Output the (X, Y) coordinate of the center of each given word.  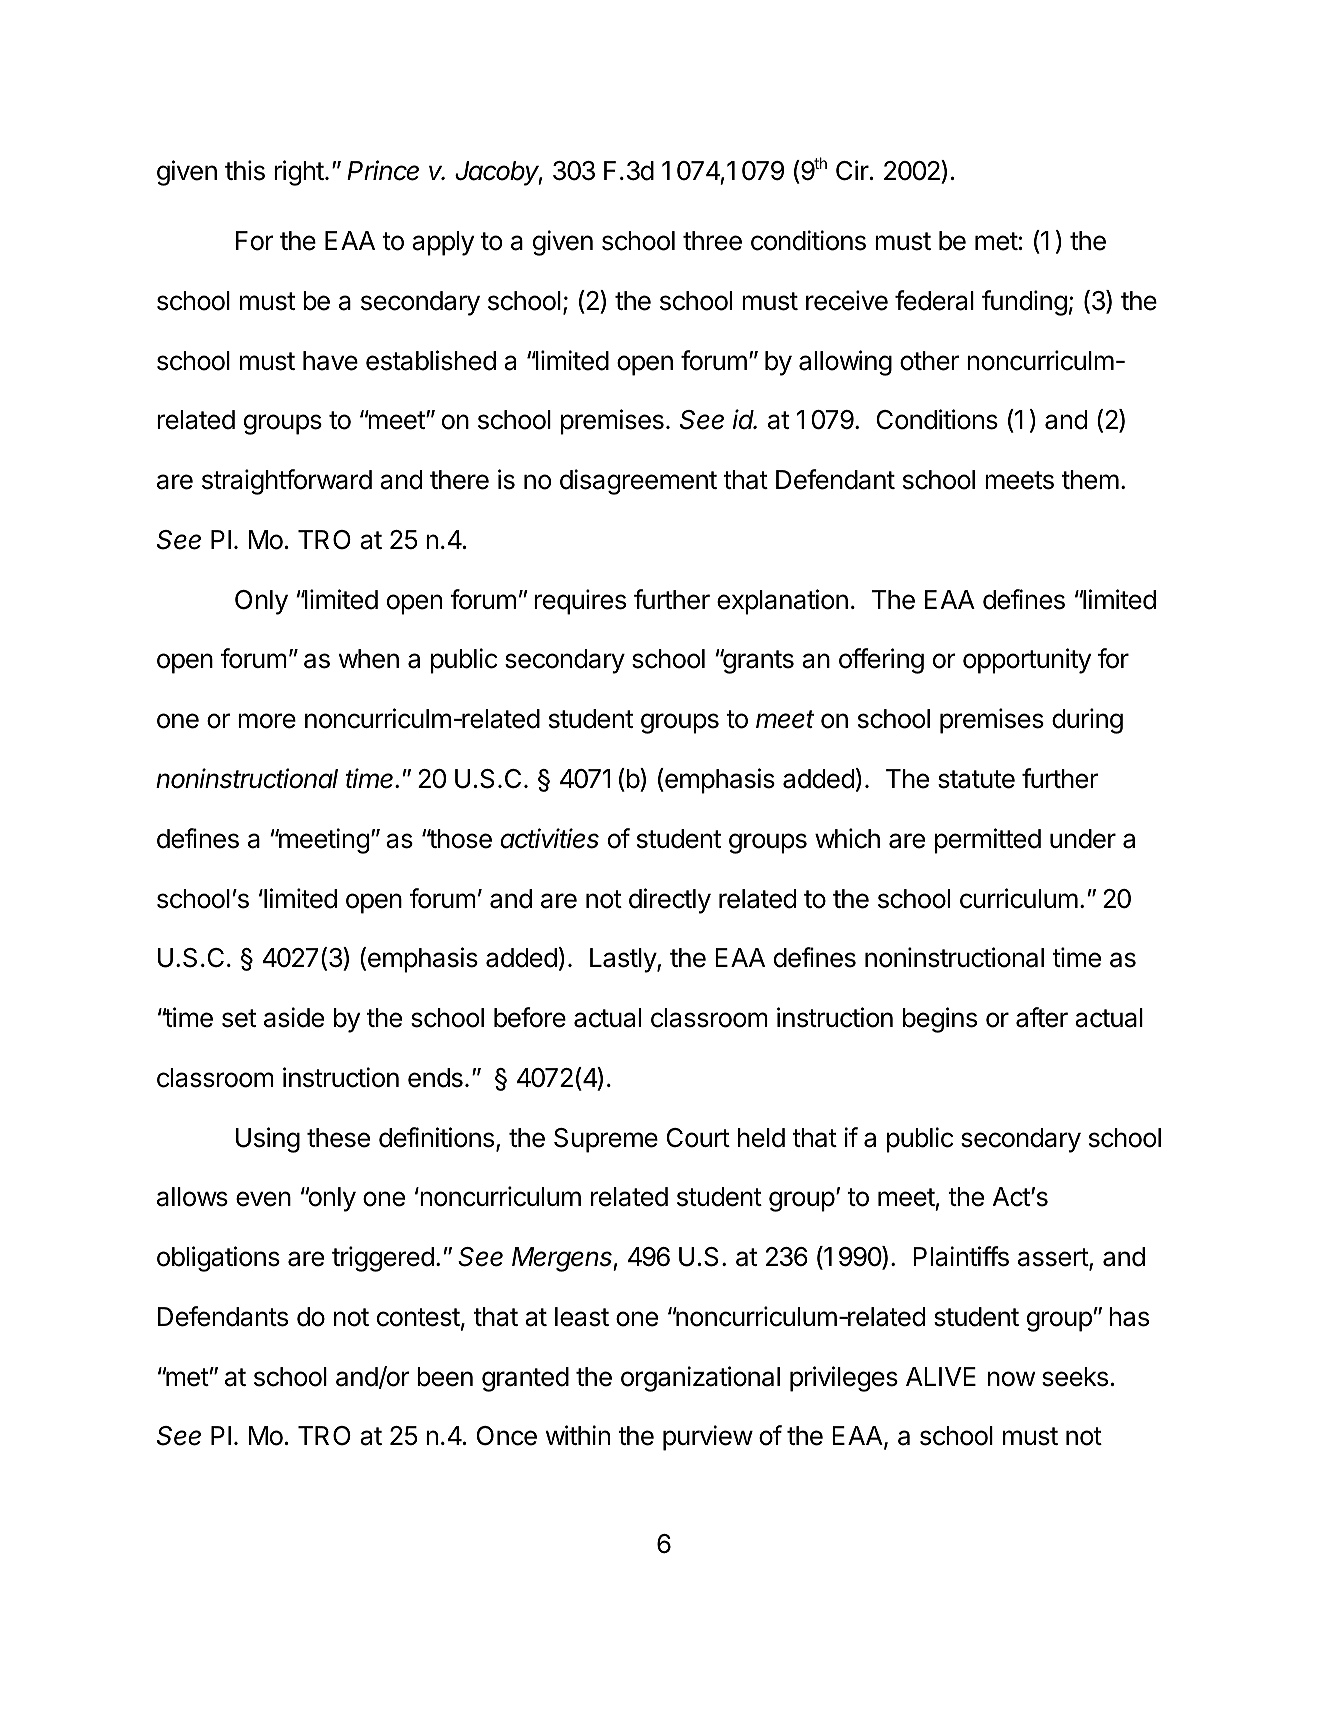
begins (940, 1020)
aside (294, 1017)
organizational (700, 1379)
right (299, 173)
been (445, 1377)
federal (934, 300)
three (712, 241)
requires (580, 602)
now (1011, 1379)
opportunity (1027, 661)
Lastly (624, 960)
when (369, 659)
